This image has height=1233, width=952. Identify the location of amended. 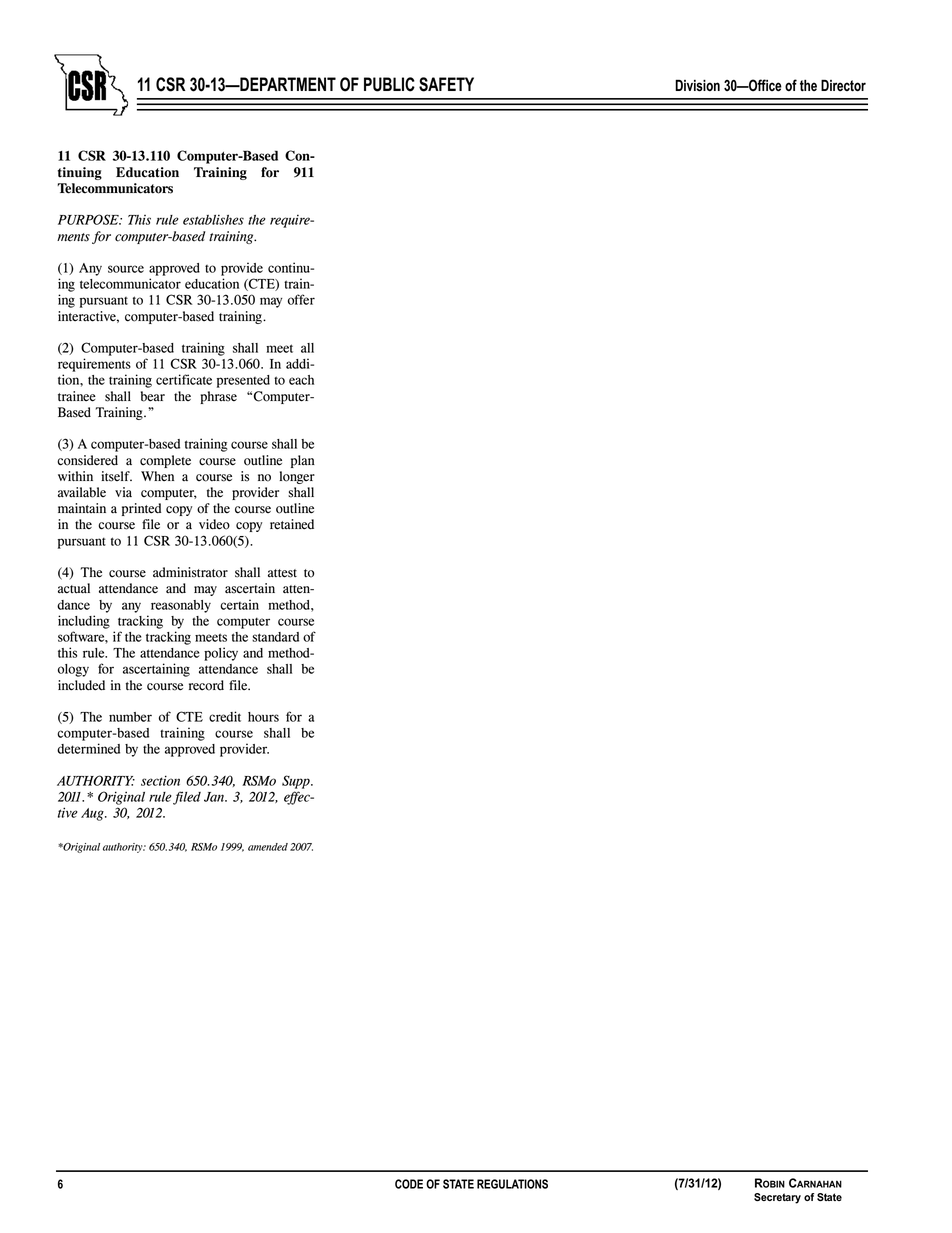
(268, 847).
